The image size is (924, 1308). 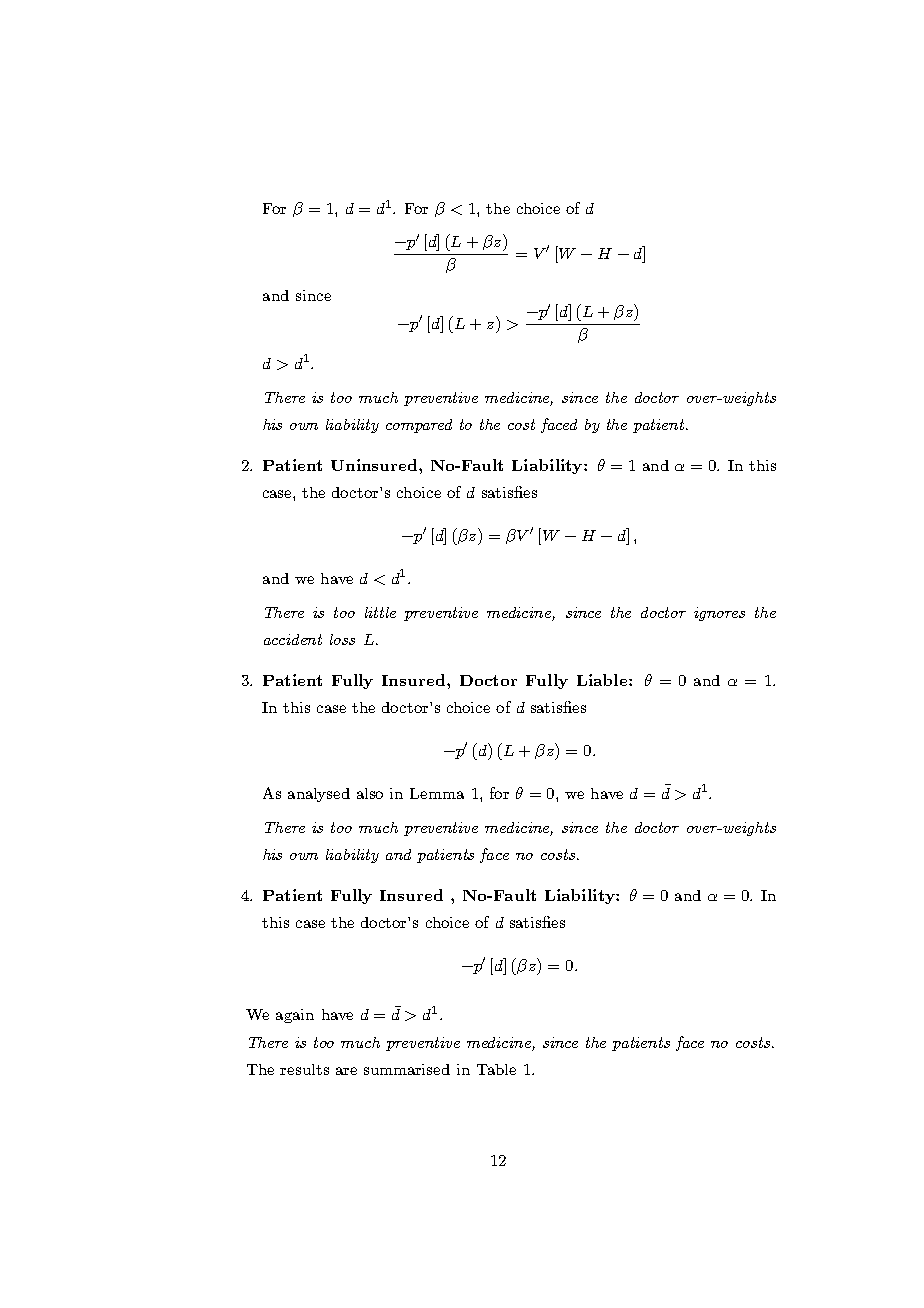 I want to click on results, so click(x=304, y=1069).
